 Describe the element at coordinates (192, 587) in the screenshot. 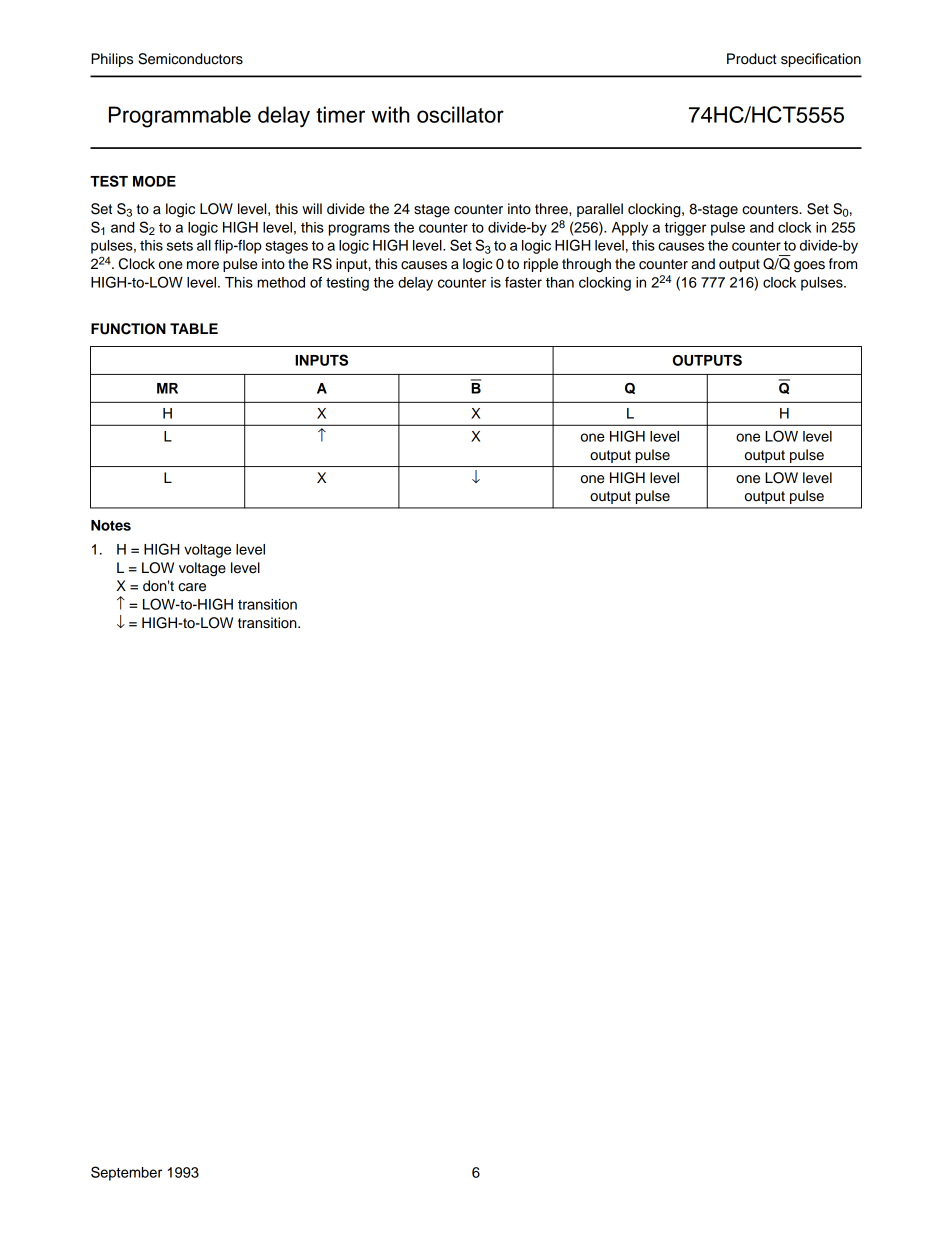

I see `care` at that location.
